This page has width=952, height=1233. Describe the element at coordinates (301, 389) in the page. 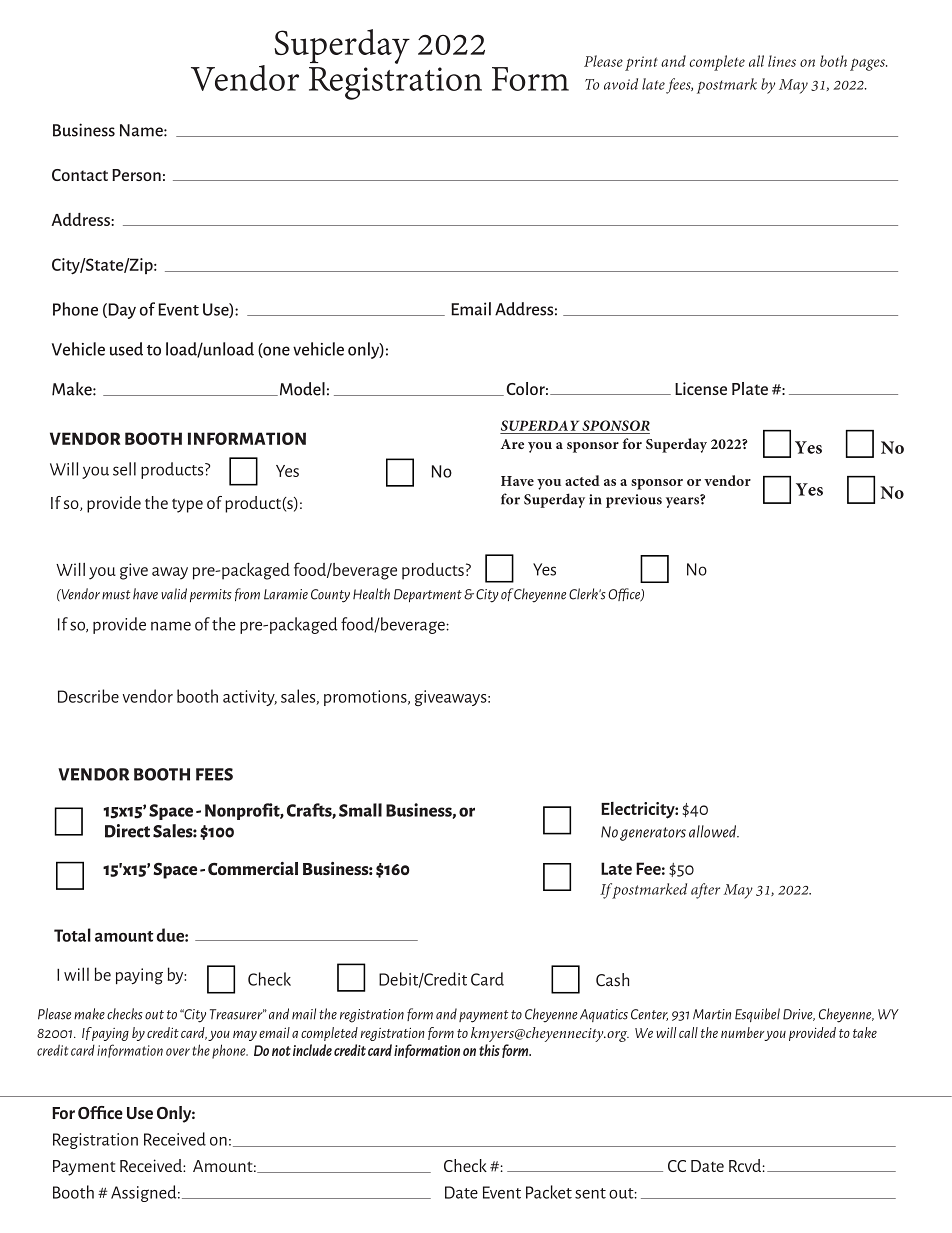

I see `Model` at that location.
